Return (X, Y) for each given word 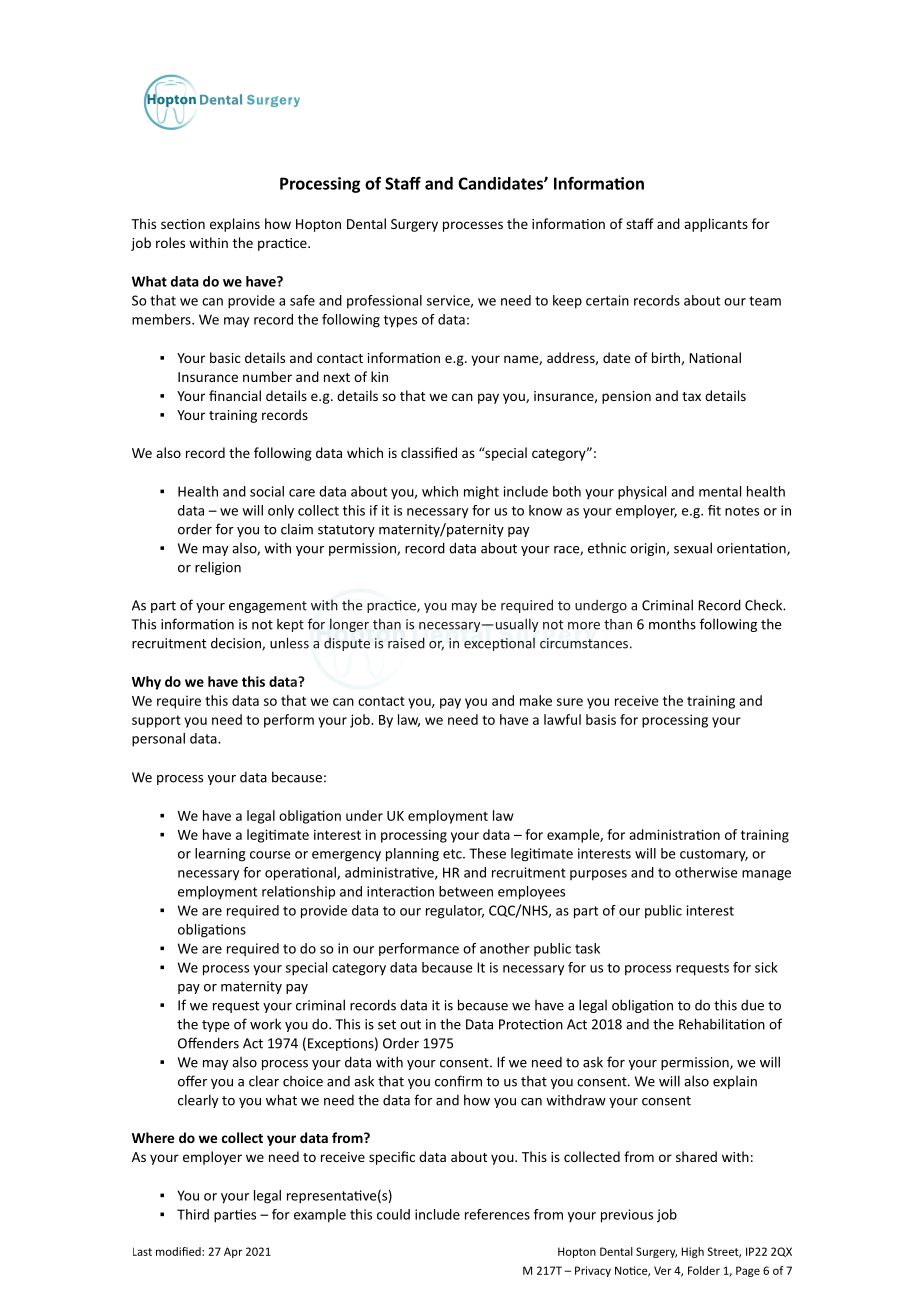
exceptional (499, 644)
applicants (716, 225)
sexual (693, 548)
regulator (455, 912)
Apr (233, 1252)
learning (220, 855)
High (693, 1252)
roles (170, 242)
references (497, 1214)
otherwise (706, 872)
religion (218, 568)
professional (384, 302)
